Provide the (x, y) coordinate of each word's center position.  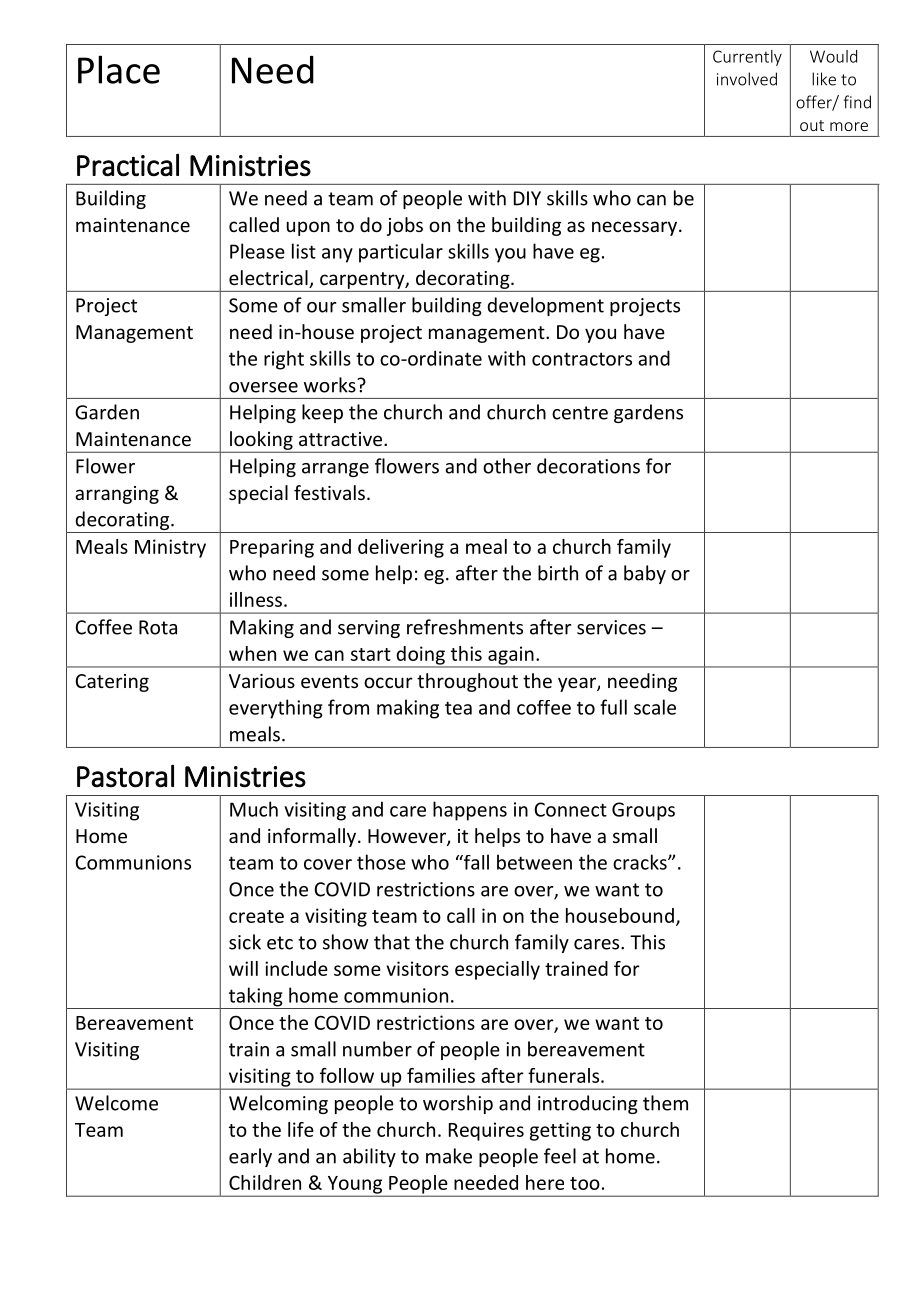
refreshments (465, 627)
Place (119, 69)
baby (645, 574)
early (250, 1157)
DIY (527, 198)
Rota (158, 627)
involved (747, 79)
